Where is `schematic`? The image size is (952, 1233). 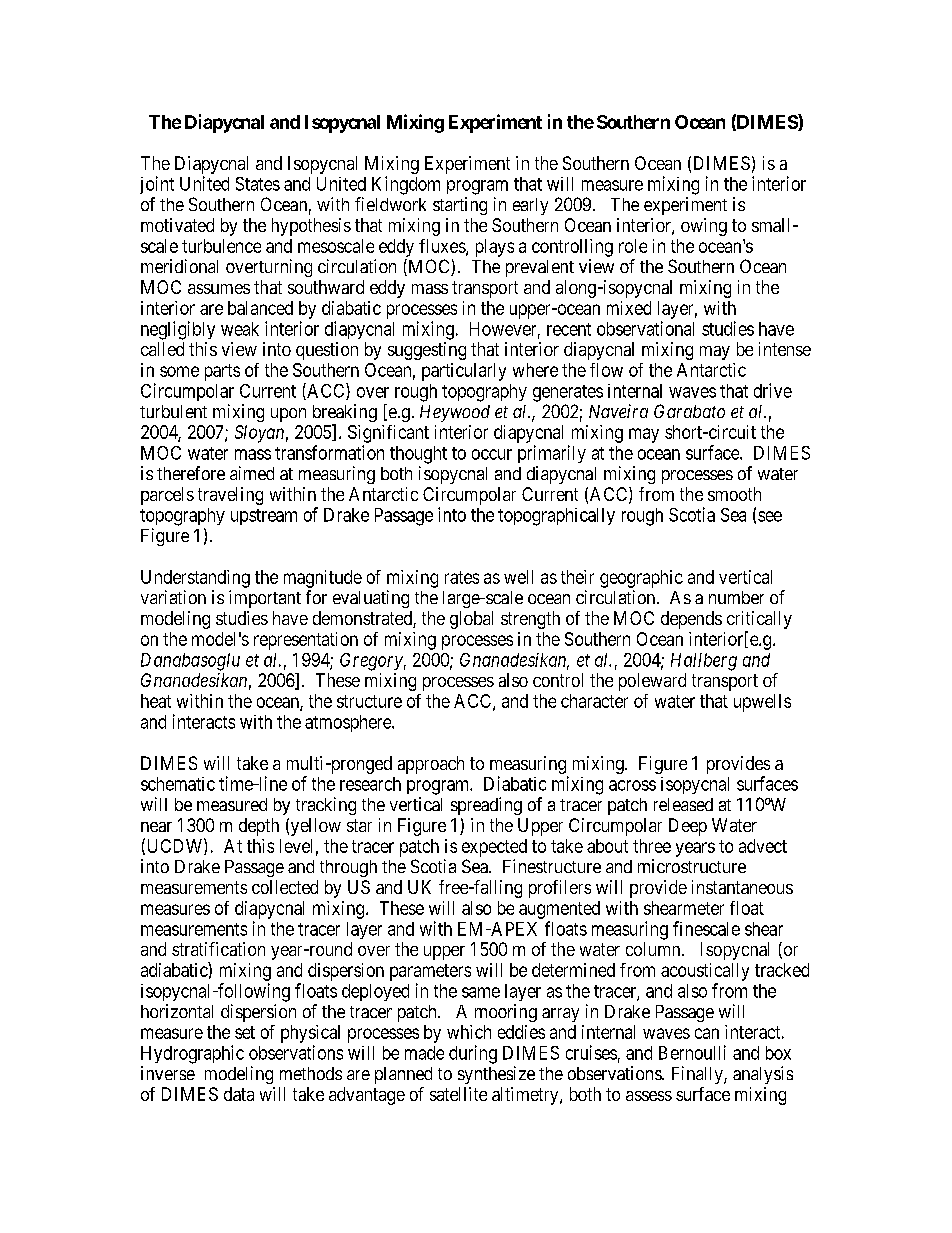 schematic is located at coordinates (178, 784).
